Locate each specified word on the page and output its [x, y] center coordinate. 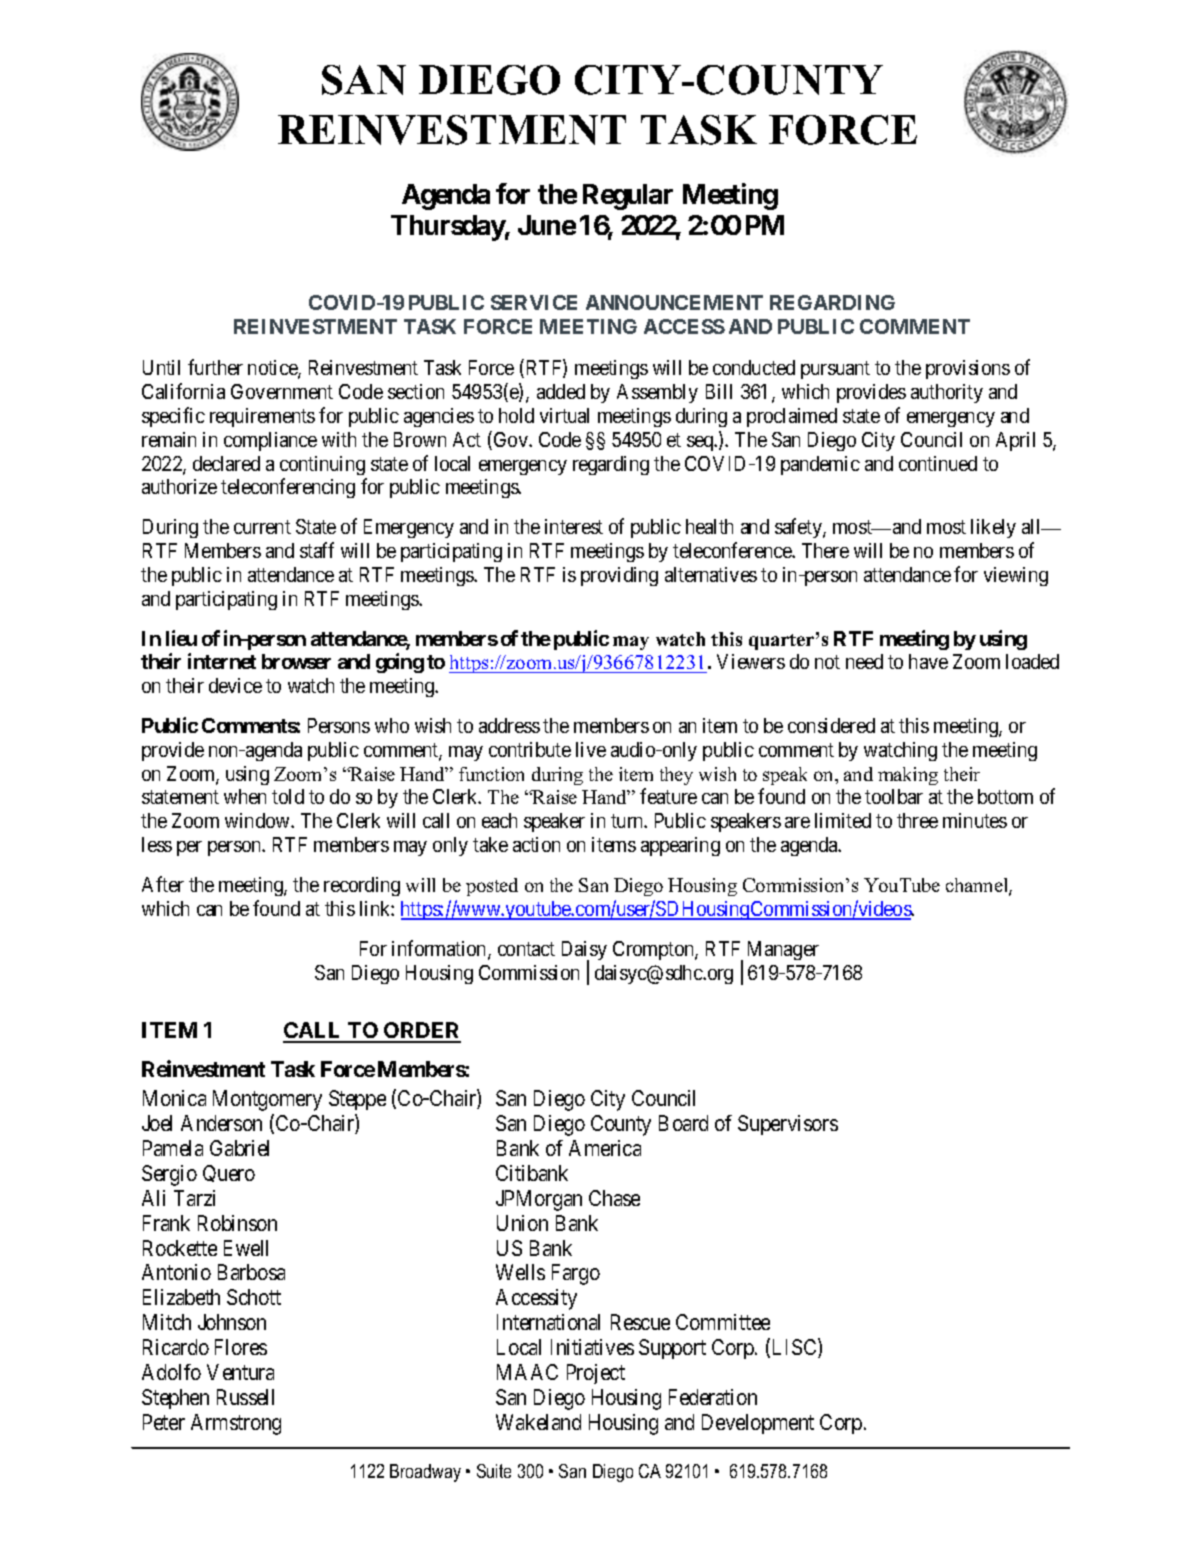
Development [758, 1424]
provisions [968, 369]
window [258, 820]
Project [596, 1374]
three [917, 820]
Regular [628, 197]
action [536, 844]
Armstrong [236, 1424]
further [215, 367]
